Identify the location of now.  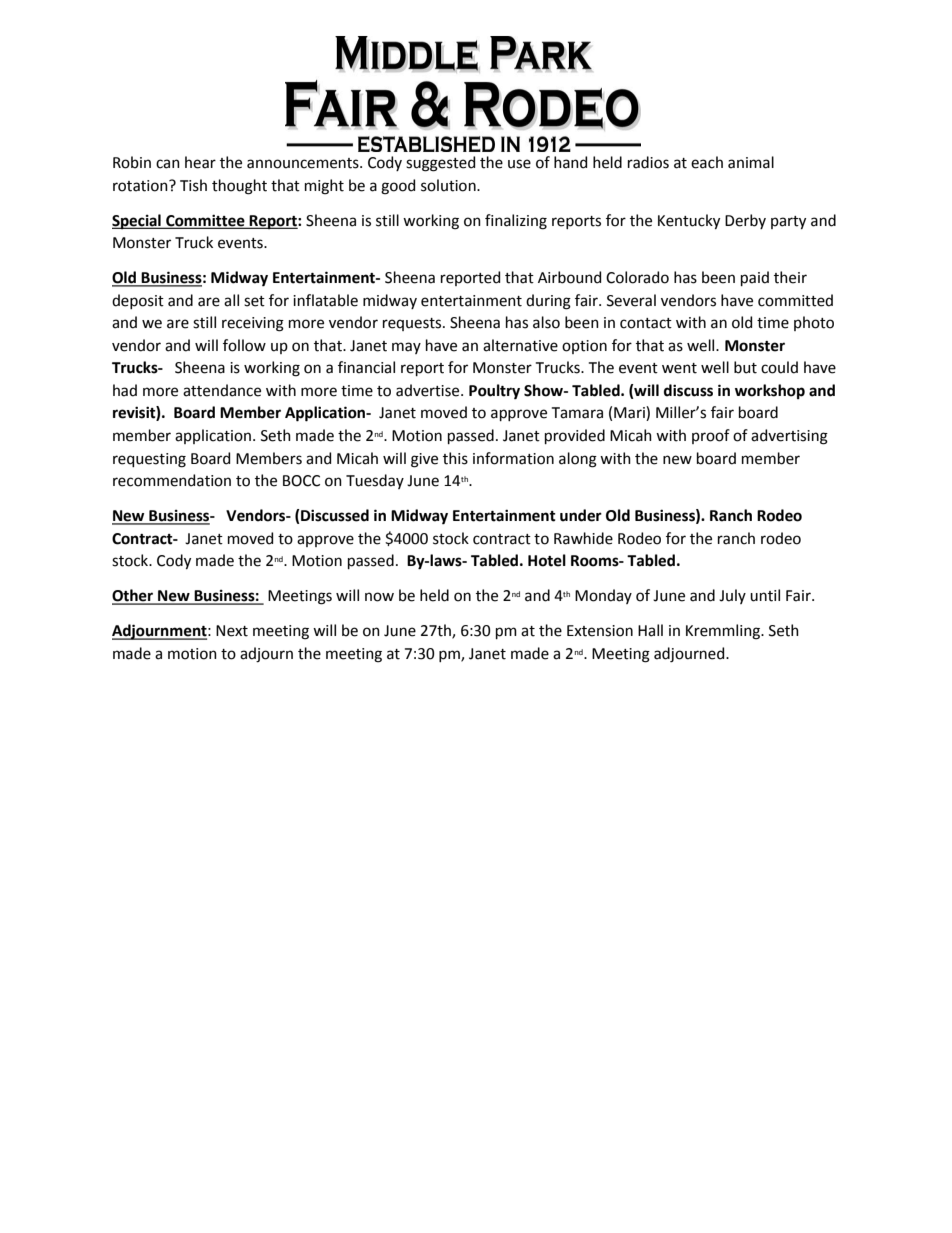
(379, 597).
